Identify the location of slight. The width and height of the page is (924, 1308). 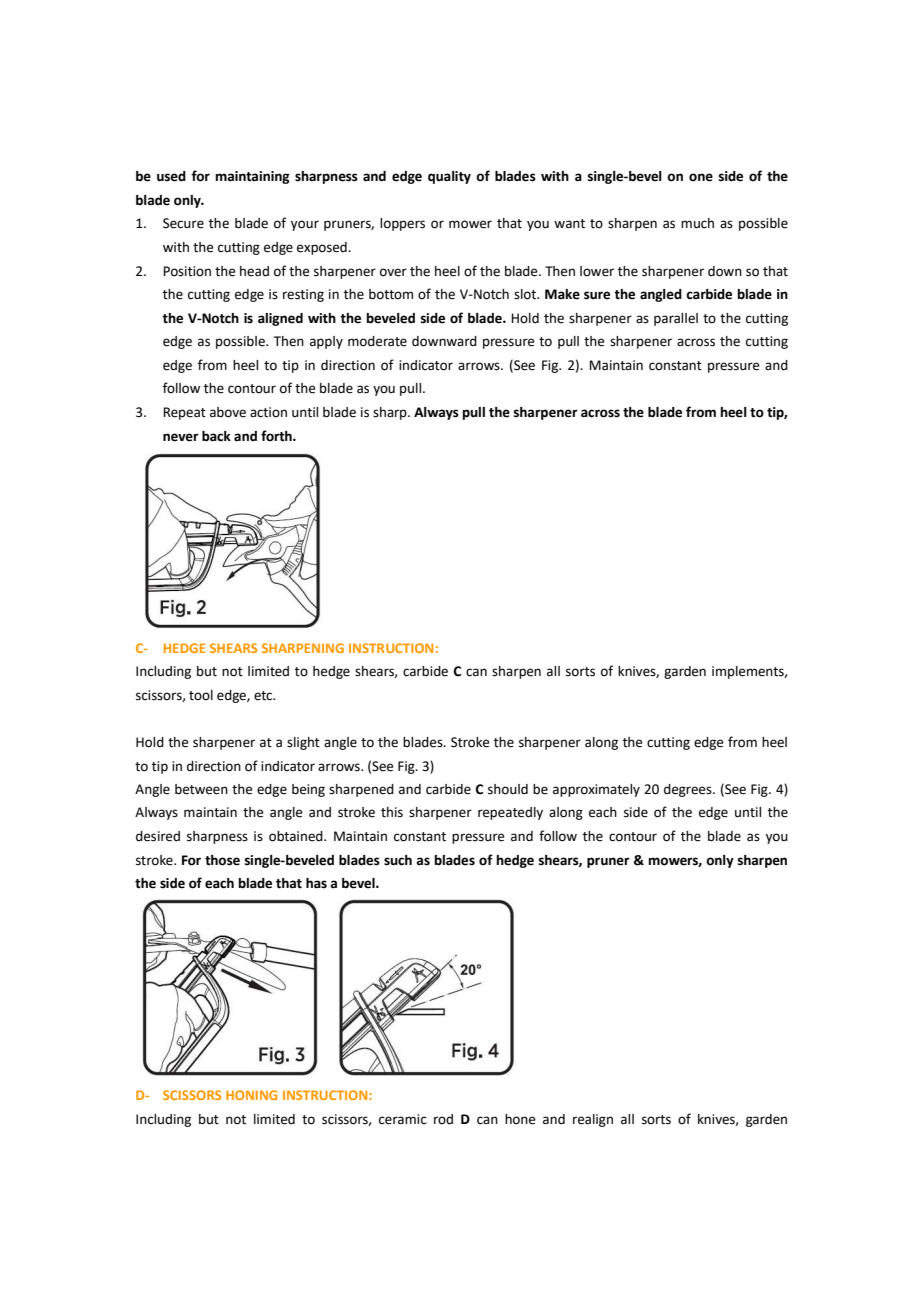
(303, 743).
